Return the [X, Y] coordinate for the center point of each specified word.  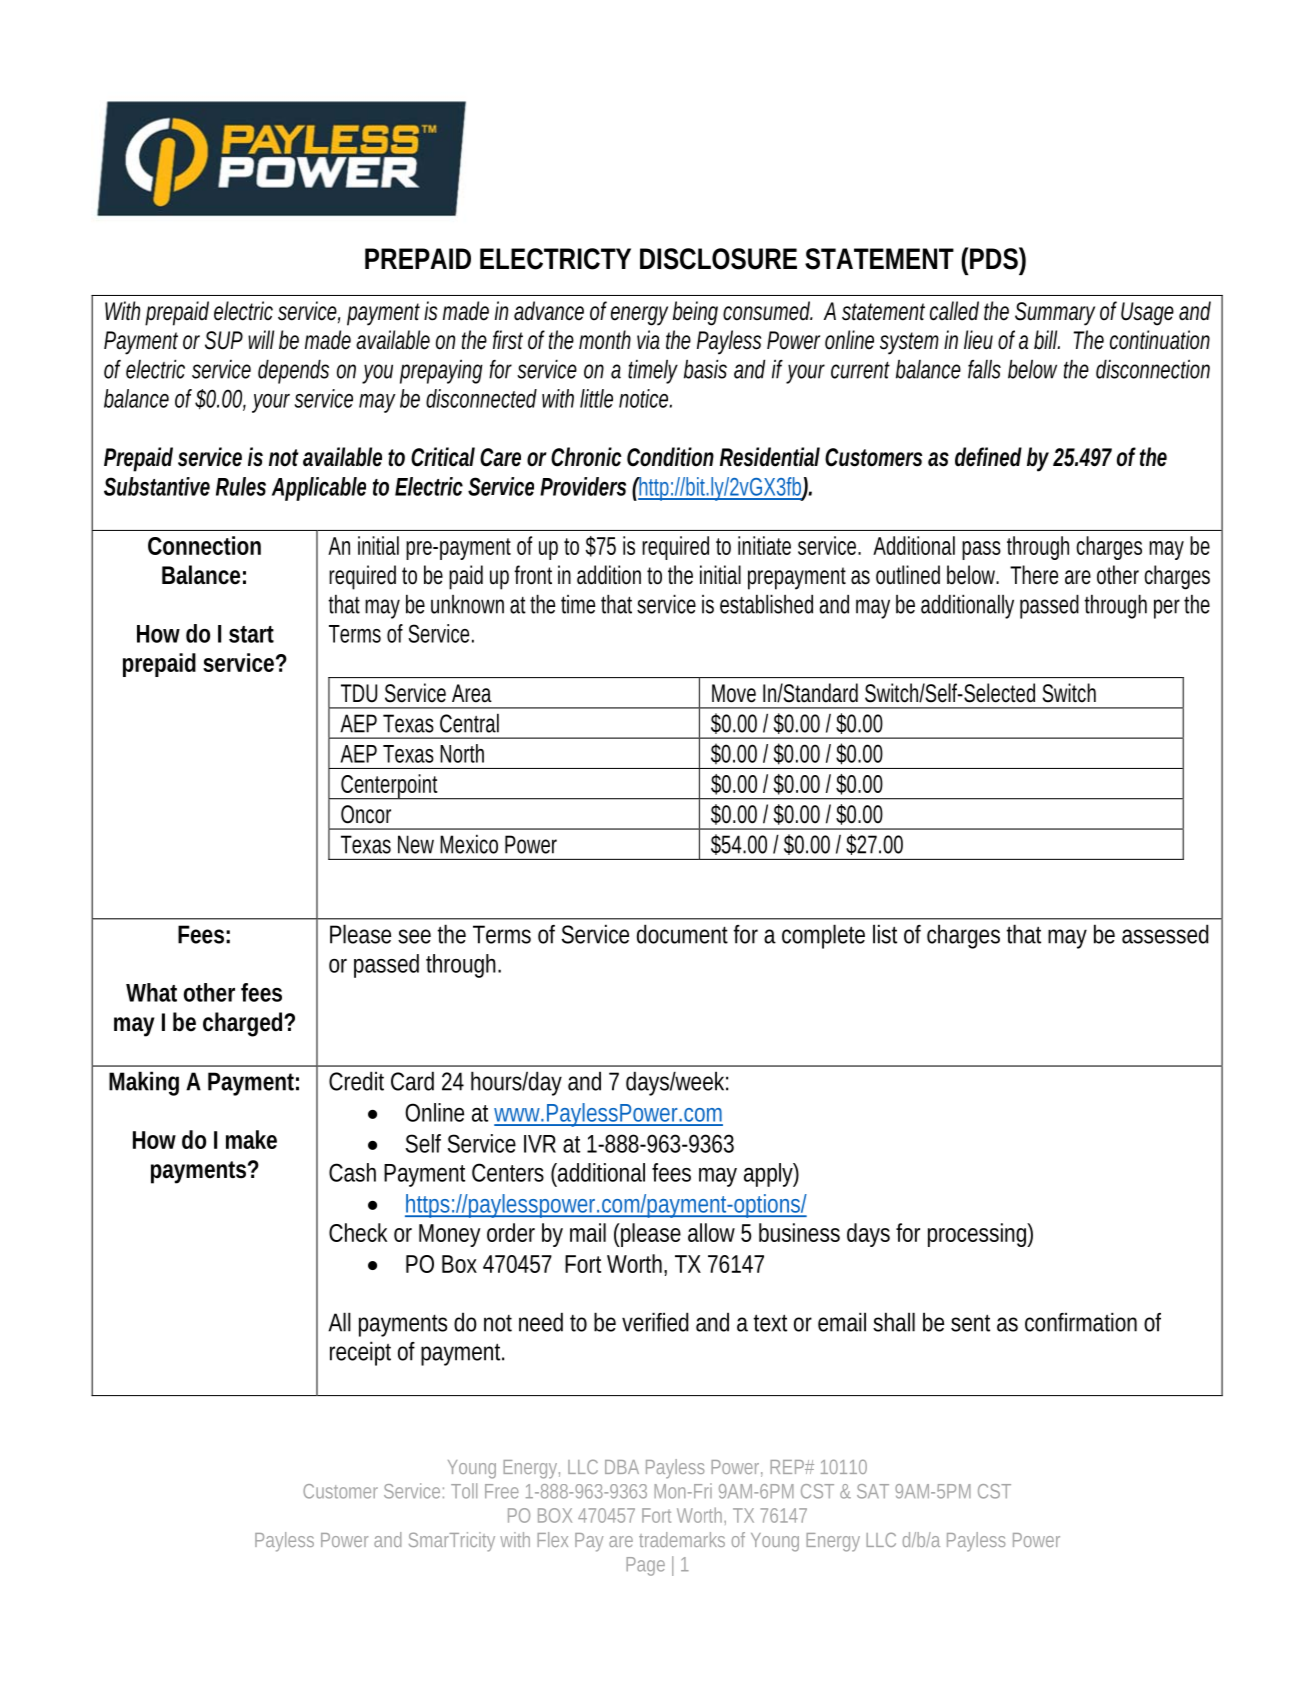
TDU [359, 693]
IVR [540, 1144]
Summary [1055, 314]
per [1169, 609]
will [261, 339]
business [799, 1232]
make [251, 1139]
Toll [464, 1491]
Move [734, 693]
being [695, 313]
